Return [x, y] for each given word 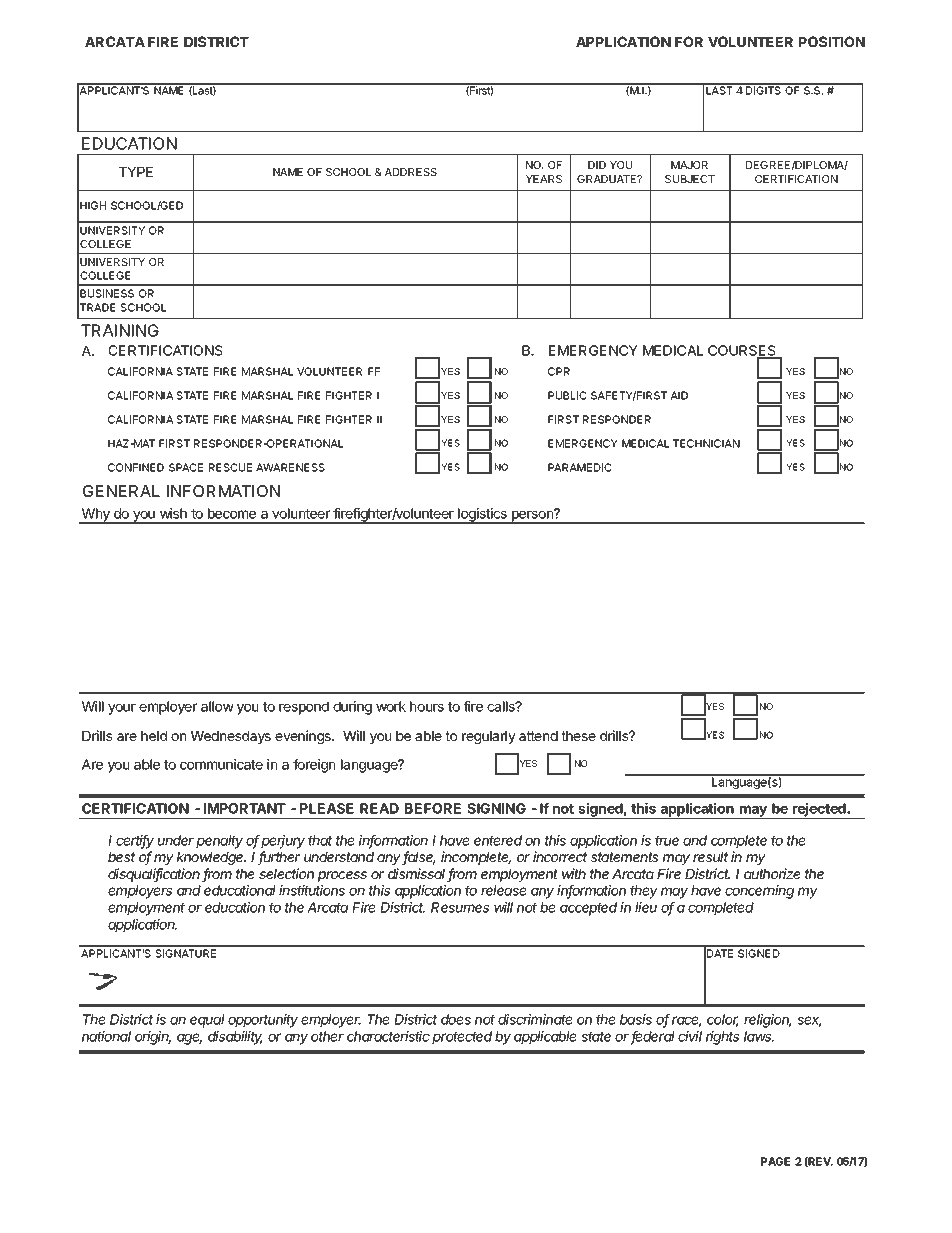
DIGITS [764, 89]
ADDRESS [411, 172]
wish [173, 513]
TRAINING [120, 330]
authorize [772, 873]
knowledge [211, 858]
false [419, 858]
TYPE [136, 172]
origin [153, 1038]
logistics [482, 516]
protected [462, 1038]
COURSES [743, 352]
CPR [559, 371]
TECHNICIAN [706, 443]
